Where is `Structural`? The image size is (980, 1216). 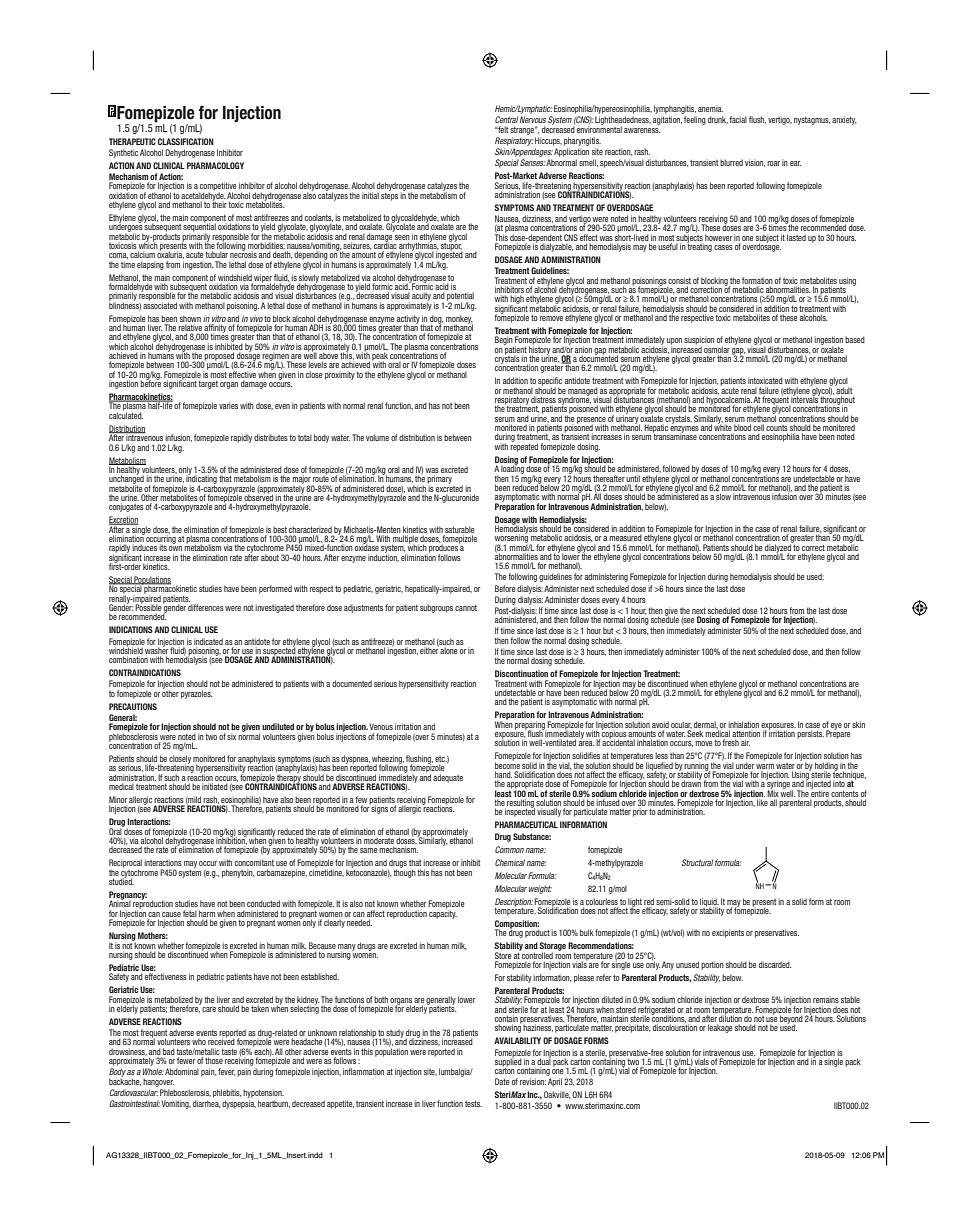 Structural is located at coordinates (697, 862).
